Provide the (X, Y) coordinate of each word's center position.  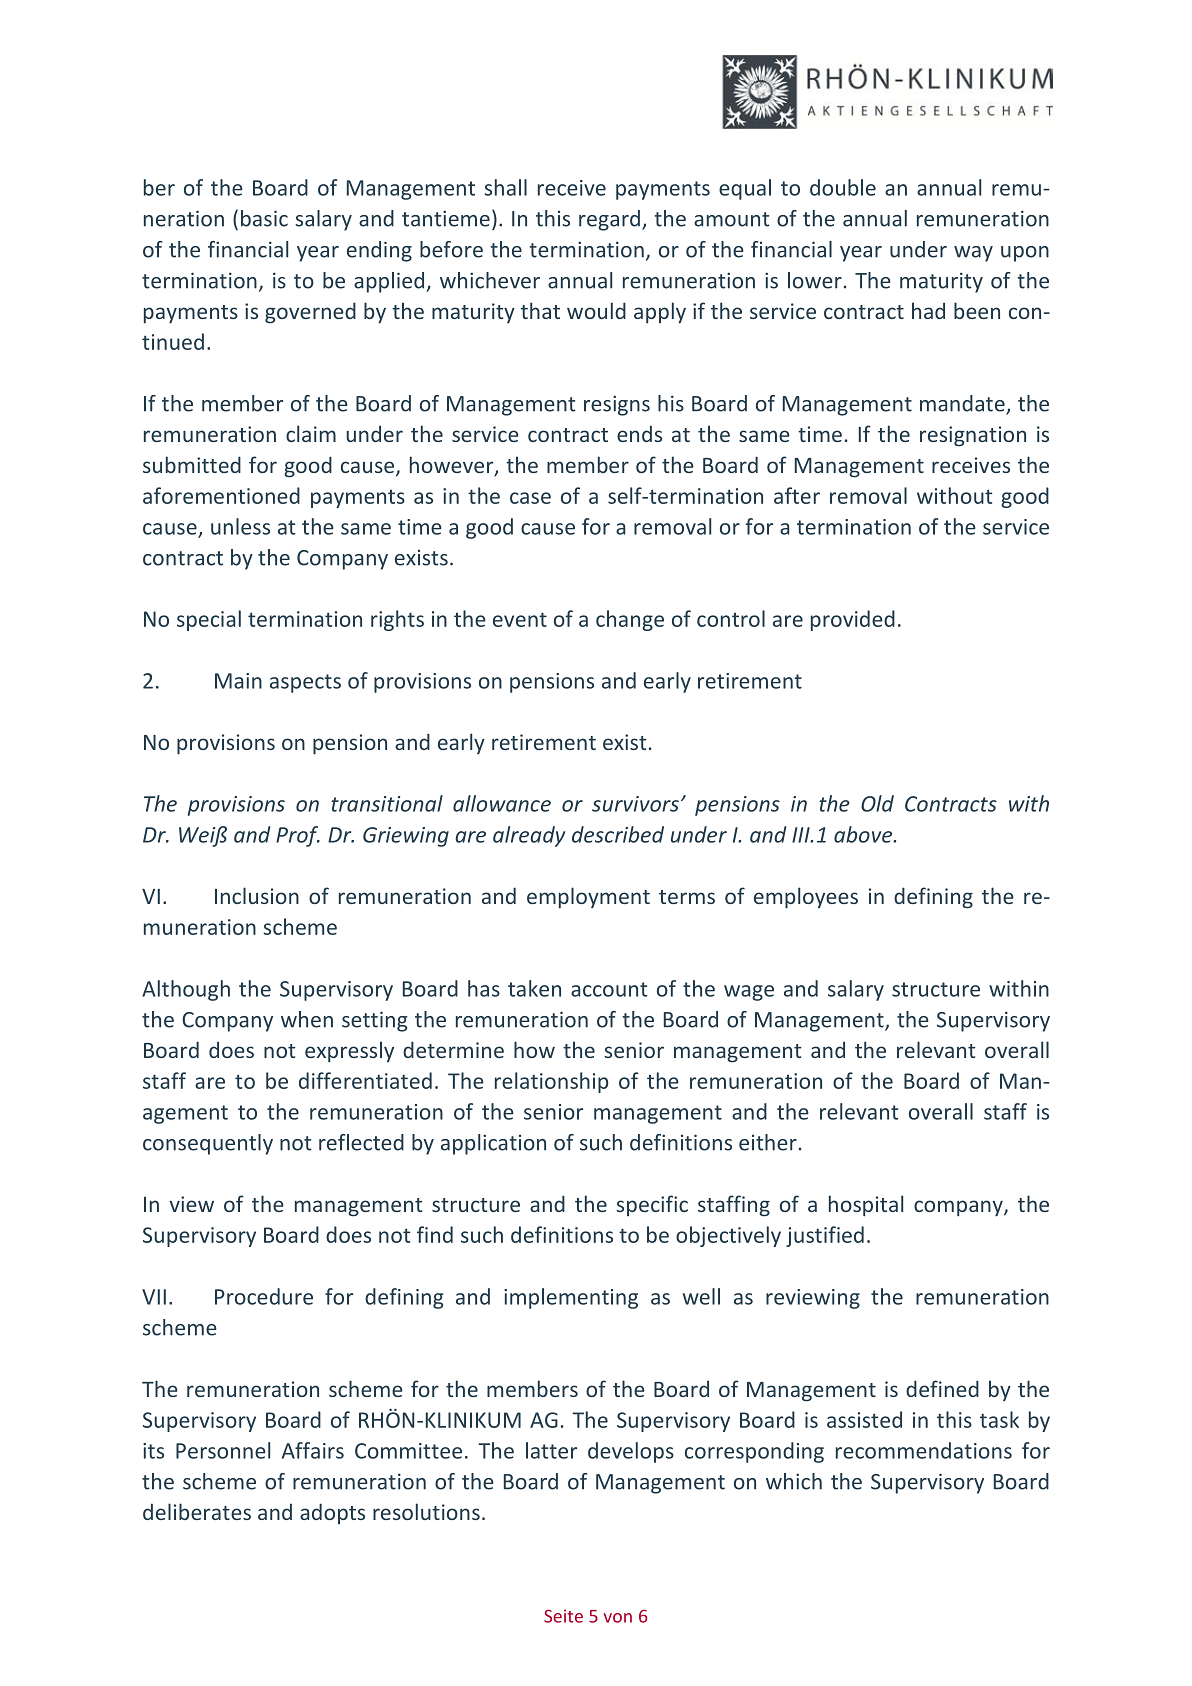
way (973, 254)
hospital (866, 1205)
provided (853, 620)
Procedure (264, 1296)
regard (609, 220)
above (864, 834)
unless (240, 526)
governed (310, 313)
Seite (563, 1616)
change (630, 620)
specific (652, 1205)
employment (588, 897)
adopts (332, 1513)
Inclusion (257, 895)
